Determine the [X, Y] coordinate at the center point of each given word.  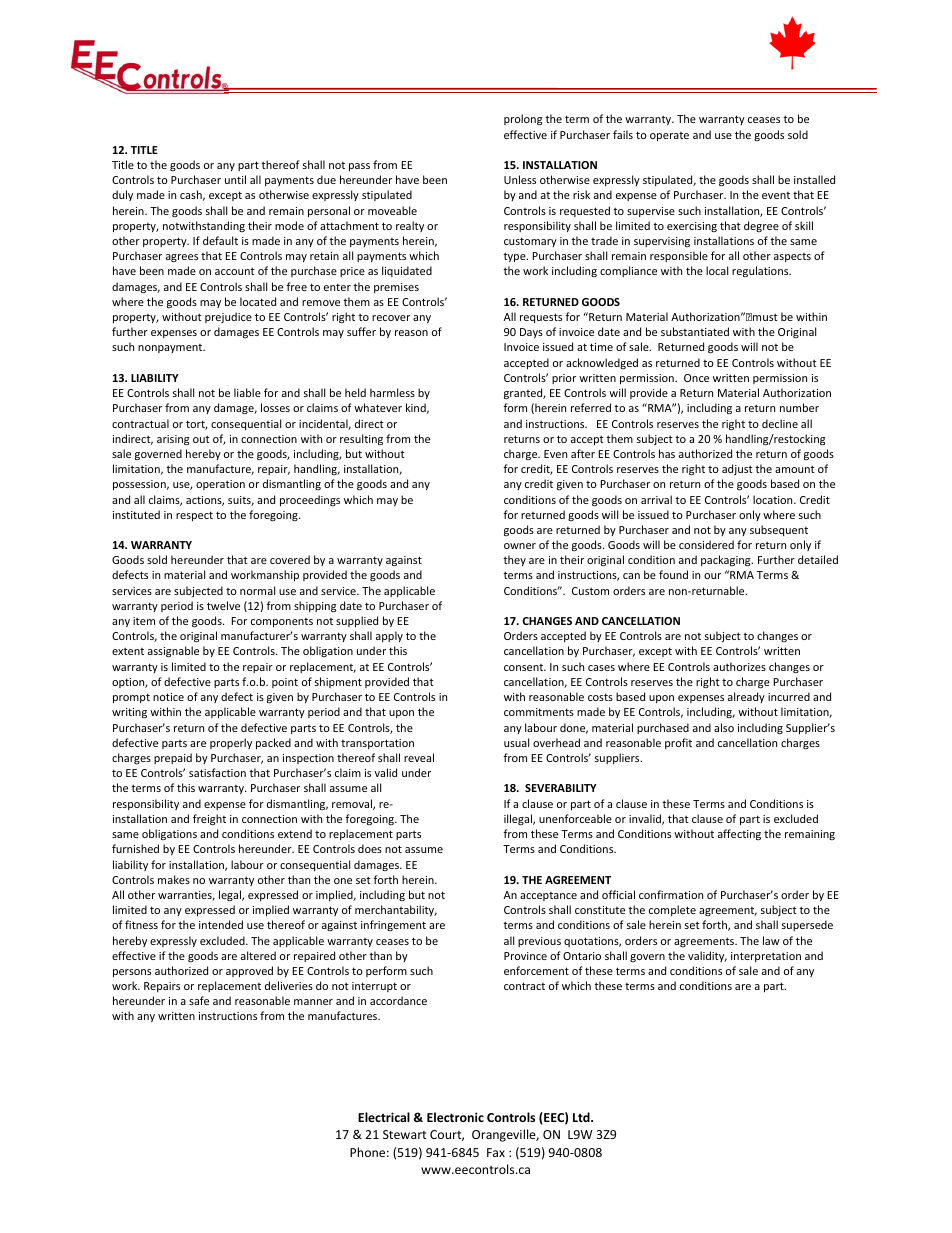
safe [199, 1000]
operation [220, 485]
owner [520, 546]
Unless [520, 179]
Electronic [455, 1117]
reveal [419, 757]
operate [669, 136]
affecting [739, 834]
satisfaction [217, 772]
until [235, 179]
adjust [737, 469]
